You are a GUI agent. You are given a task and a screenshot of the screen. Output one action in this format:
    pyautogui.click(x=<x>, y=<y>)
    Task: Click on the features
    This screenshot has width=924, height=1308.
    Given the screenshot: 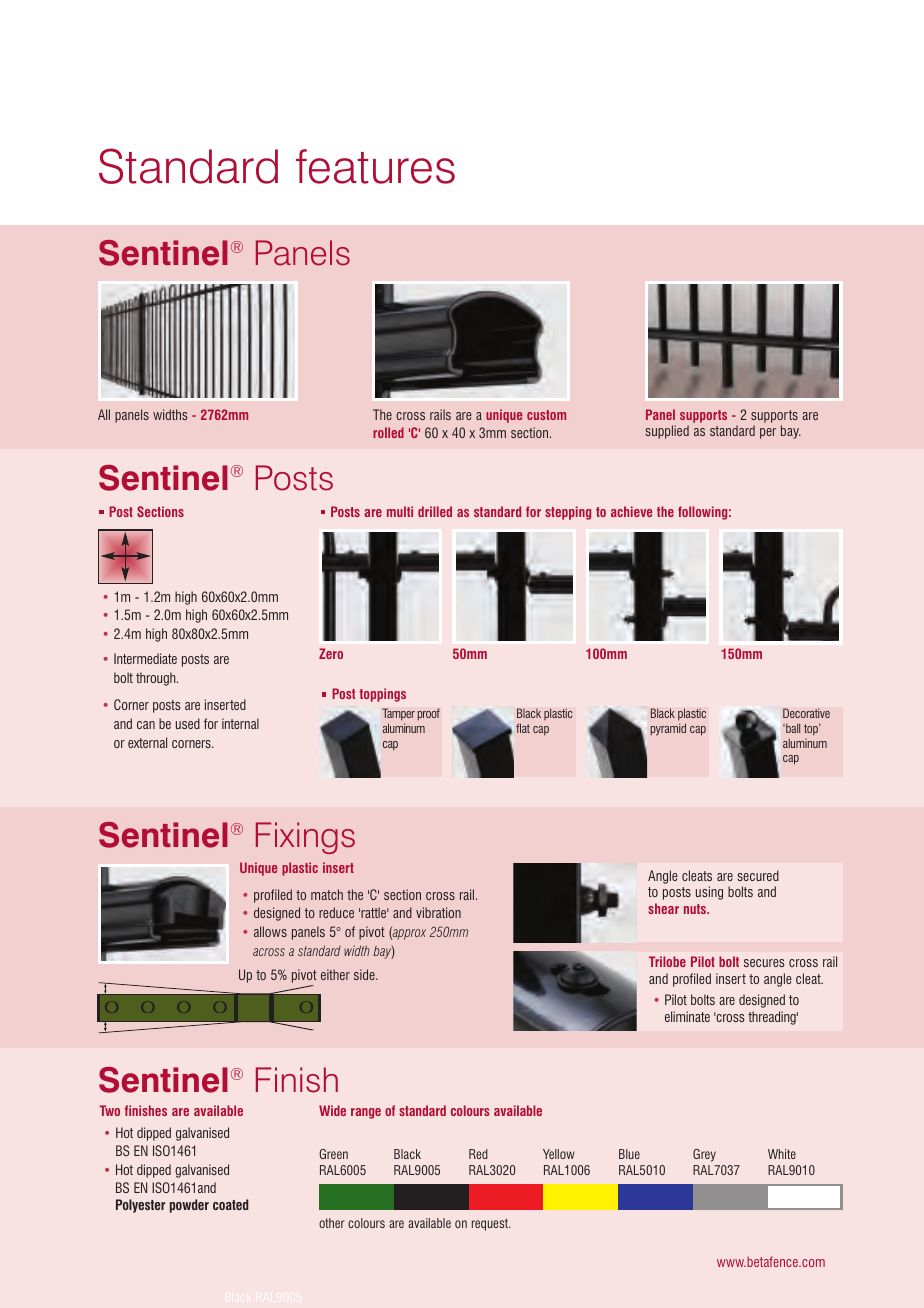 What is the action you would take?
    pyautogui.click(x=375, y=166)
